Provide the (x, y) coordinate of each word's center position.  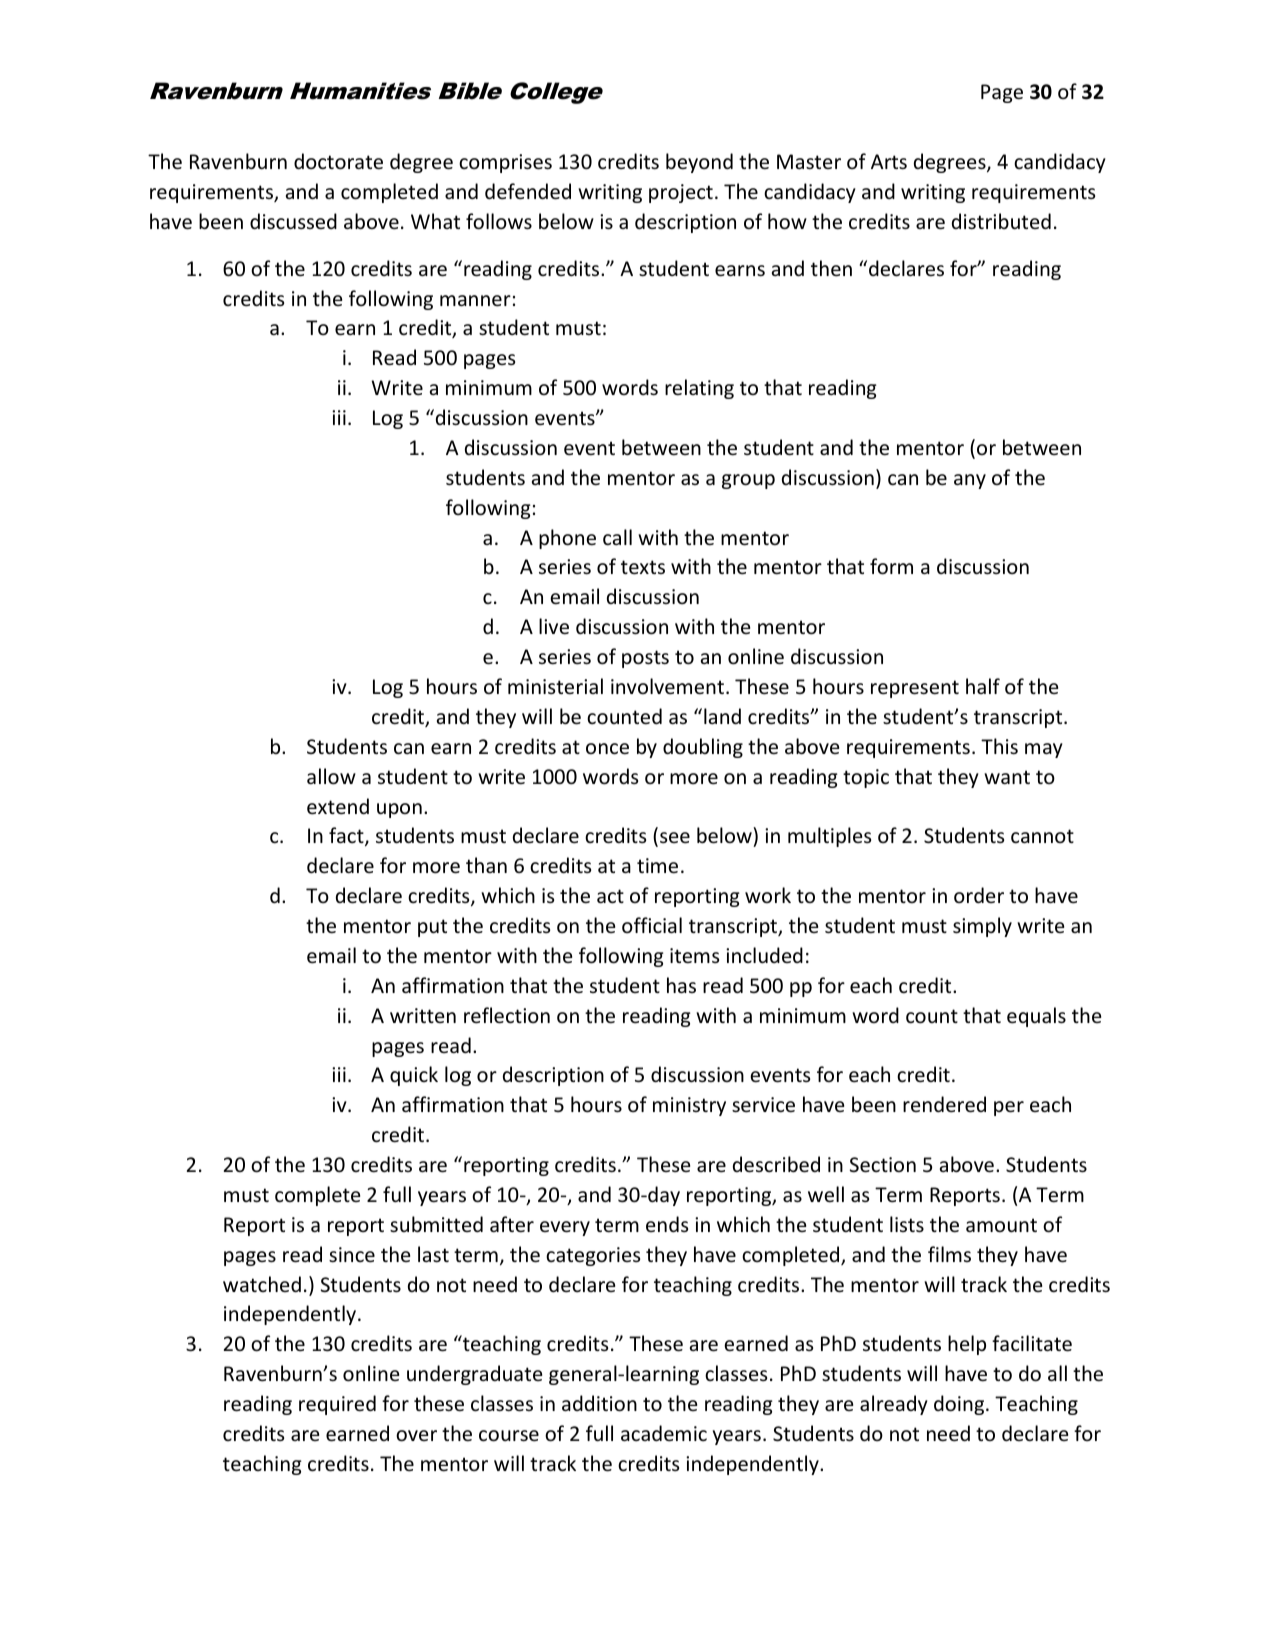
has (681, 985)
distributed (1001, 221)
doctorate (338, 161)
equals (1036, 1017)
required (337, 1405)
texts (643, 567)
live (554, 626)
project (681, 193)
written (423, 1015)
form (891, 566)
